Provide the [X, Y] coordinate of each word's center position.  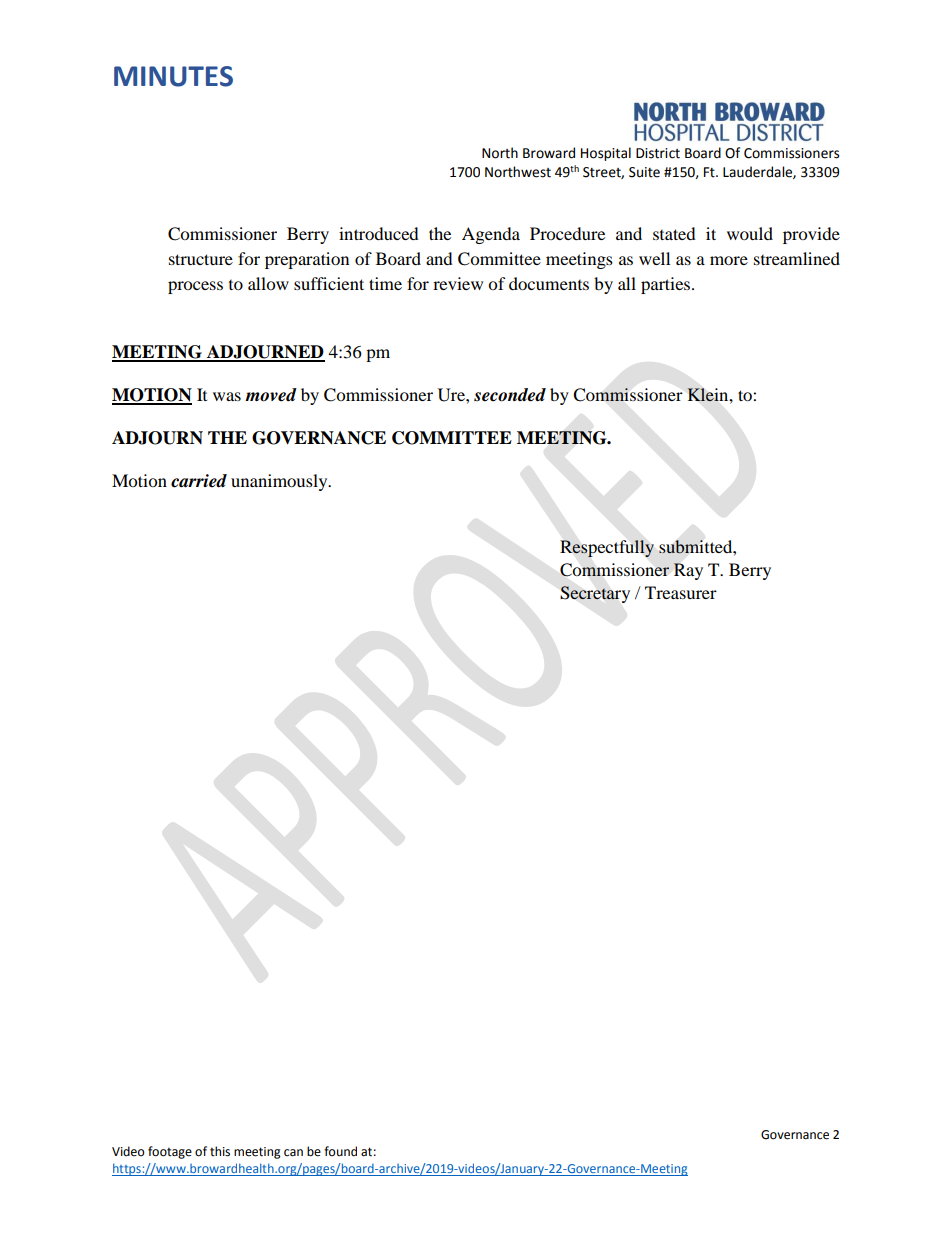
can [293, 1153]
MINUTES [173, 76]
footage [170, 1152]
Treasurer [681, 592]
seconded [510, 395]
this [220, 1151]
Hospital [606, 154]
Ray [688, 571]
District [658, 153]
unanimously [280, 482]
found [340, 1151]
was [227, 396]
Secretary [595, 594]
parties [667, 285]
